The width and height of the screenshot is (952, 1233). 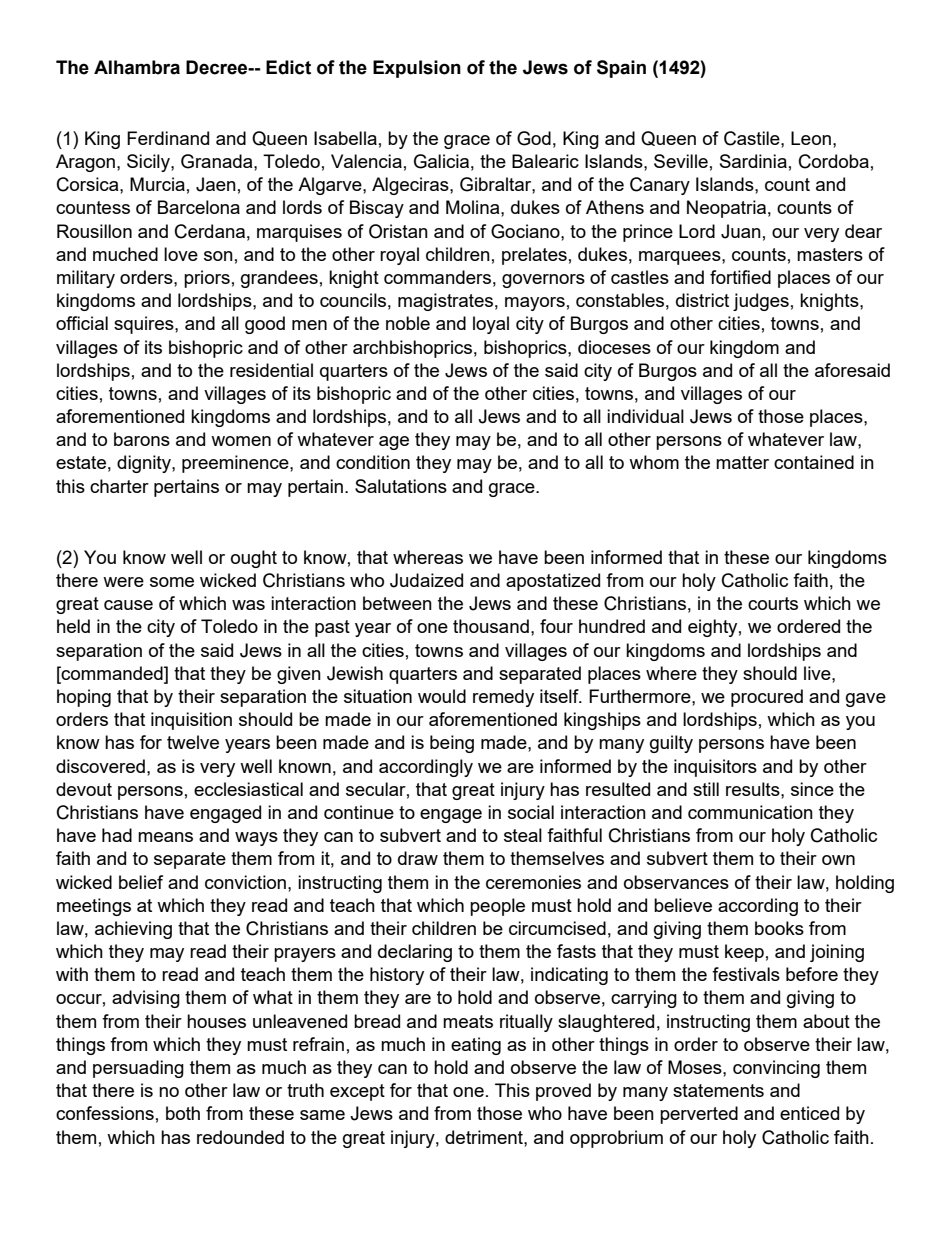 I want to click on belief, so click(x=141, y=882).
